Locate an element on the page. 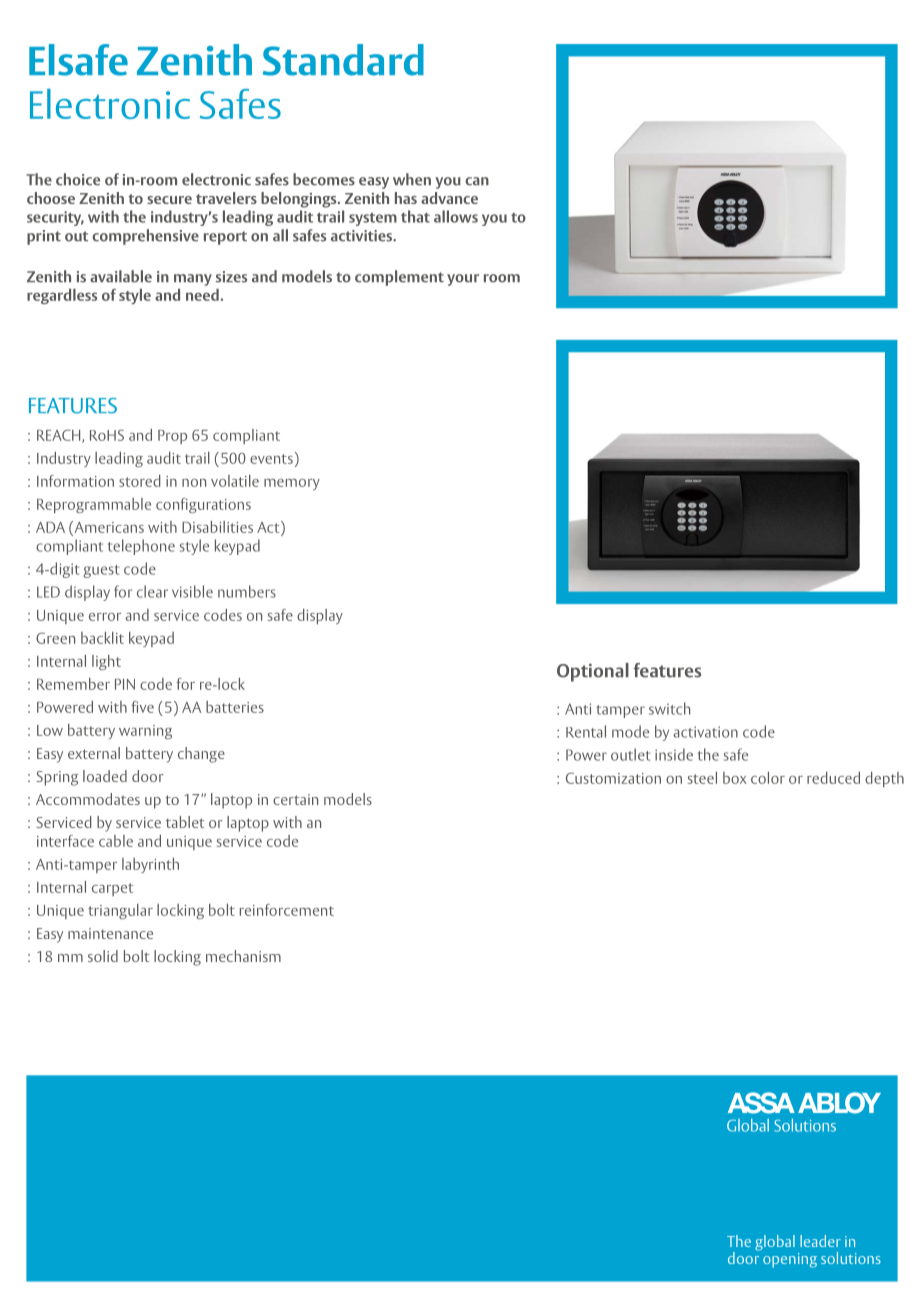 This image has height=1308, width=924. allows is located at coordinates (456, 216).
